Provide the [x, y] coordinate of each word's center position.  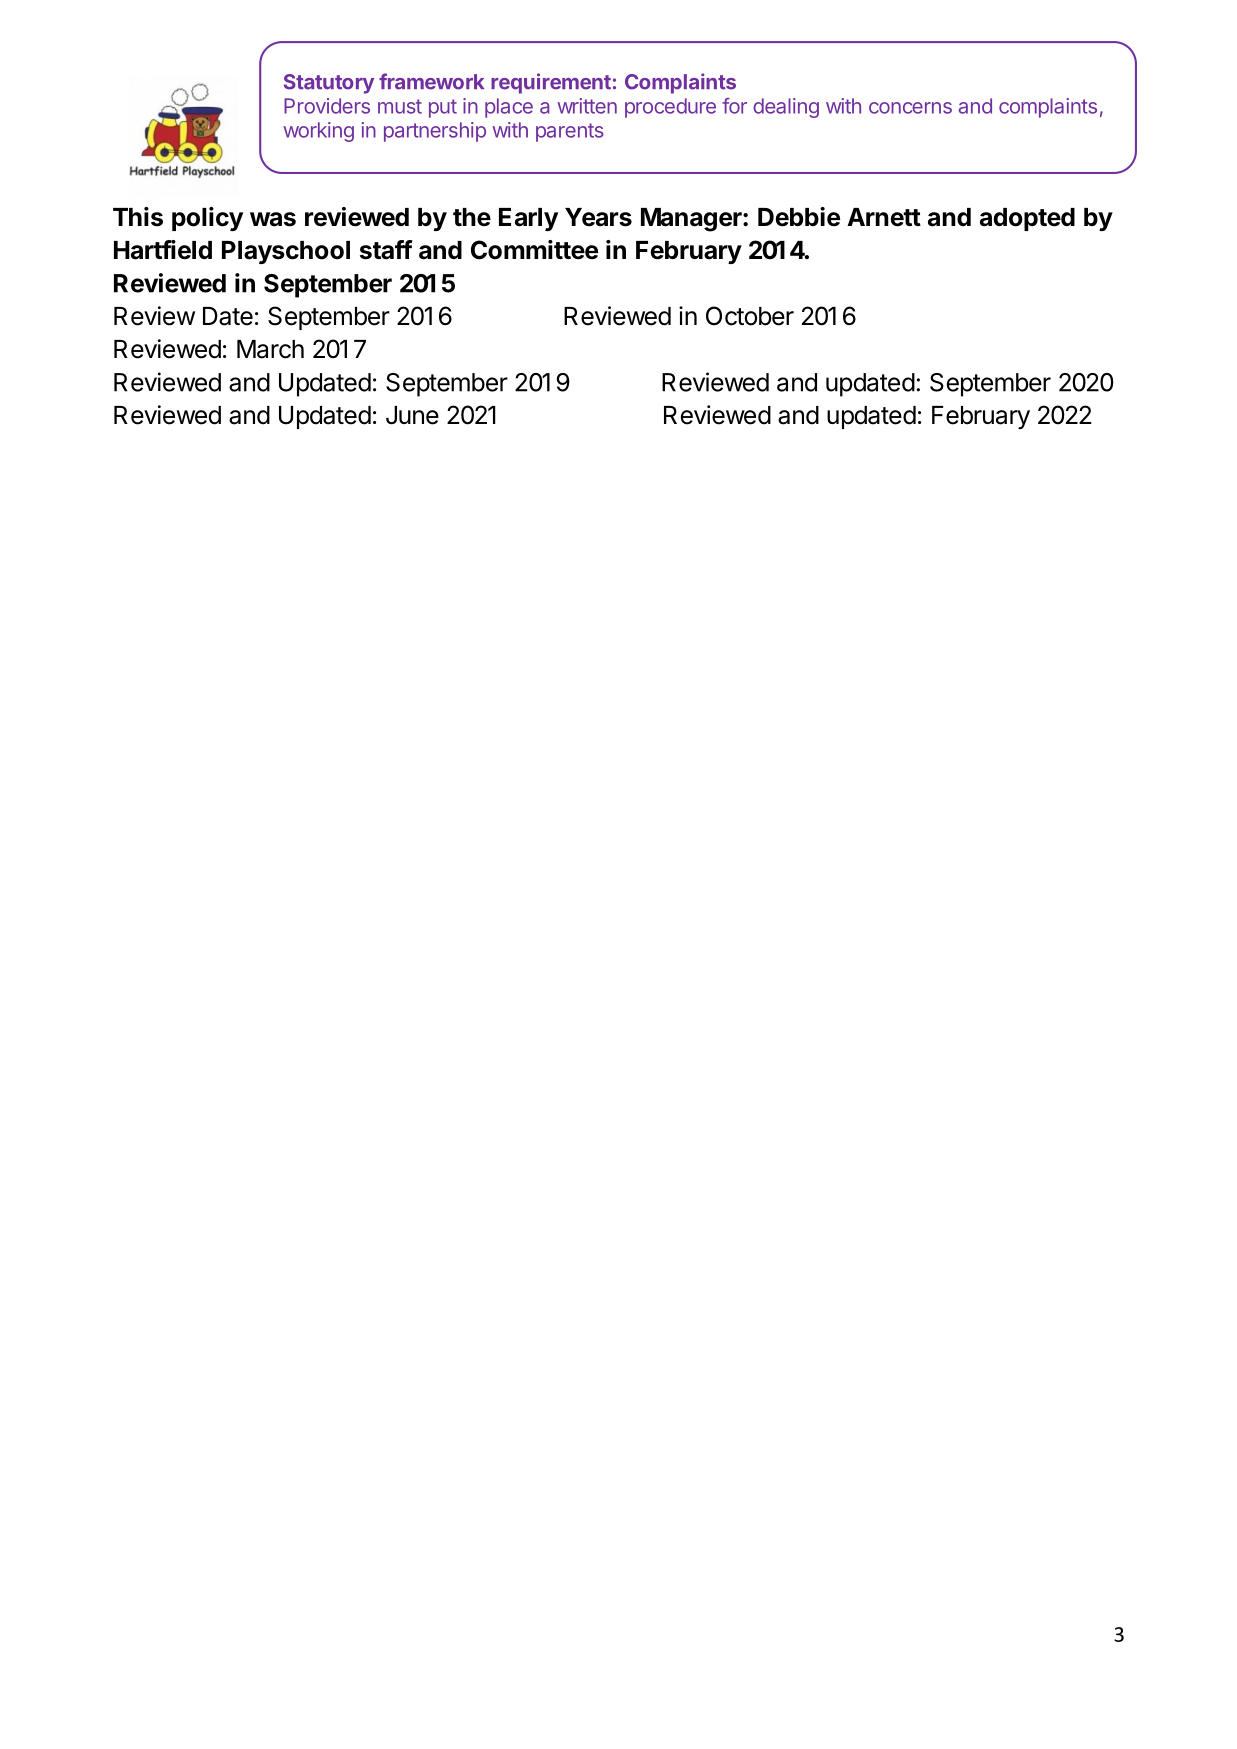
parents [570, 132]
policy [207, 219]
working [318, 132]
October [750, 316]
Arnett [884, 217]
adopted [1027, 219]
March [270, 349]
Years [598, 217]
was [273, 219]
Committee [534, 250]
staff [386, 250]
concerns [910, 108]
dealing [786, 108]
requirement [551, 83]
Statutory [329, 84]
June [412, 415]
